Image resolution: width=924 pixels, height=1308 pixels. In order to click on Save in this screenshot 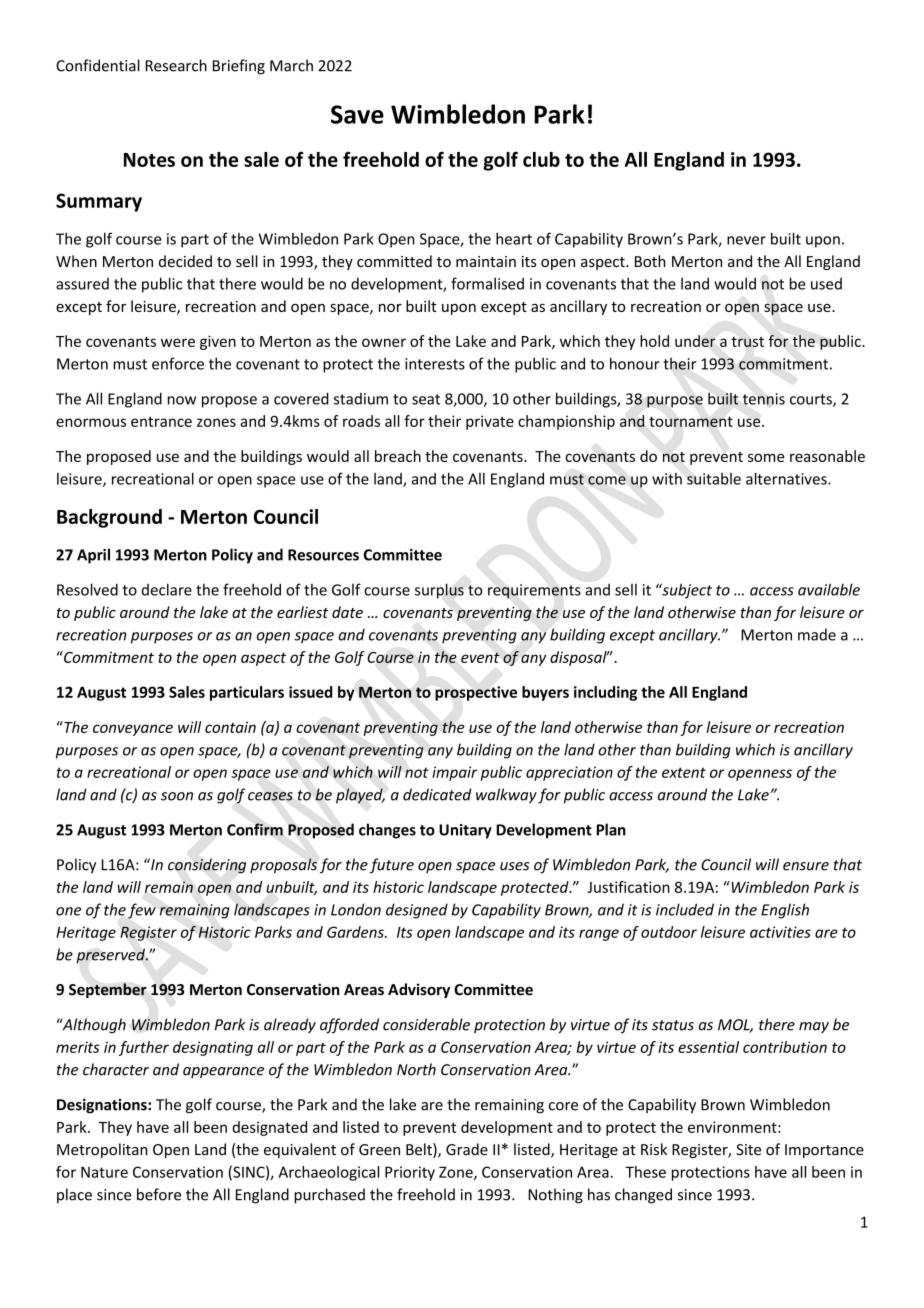, I will do `click(357, 114)`.
